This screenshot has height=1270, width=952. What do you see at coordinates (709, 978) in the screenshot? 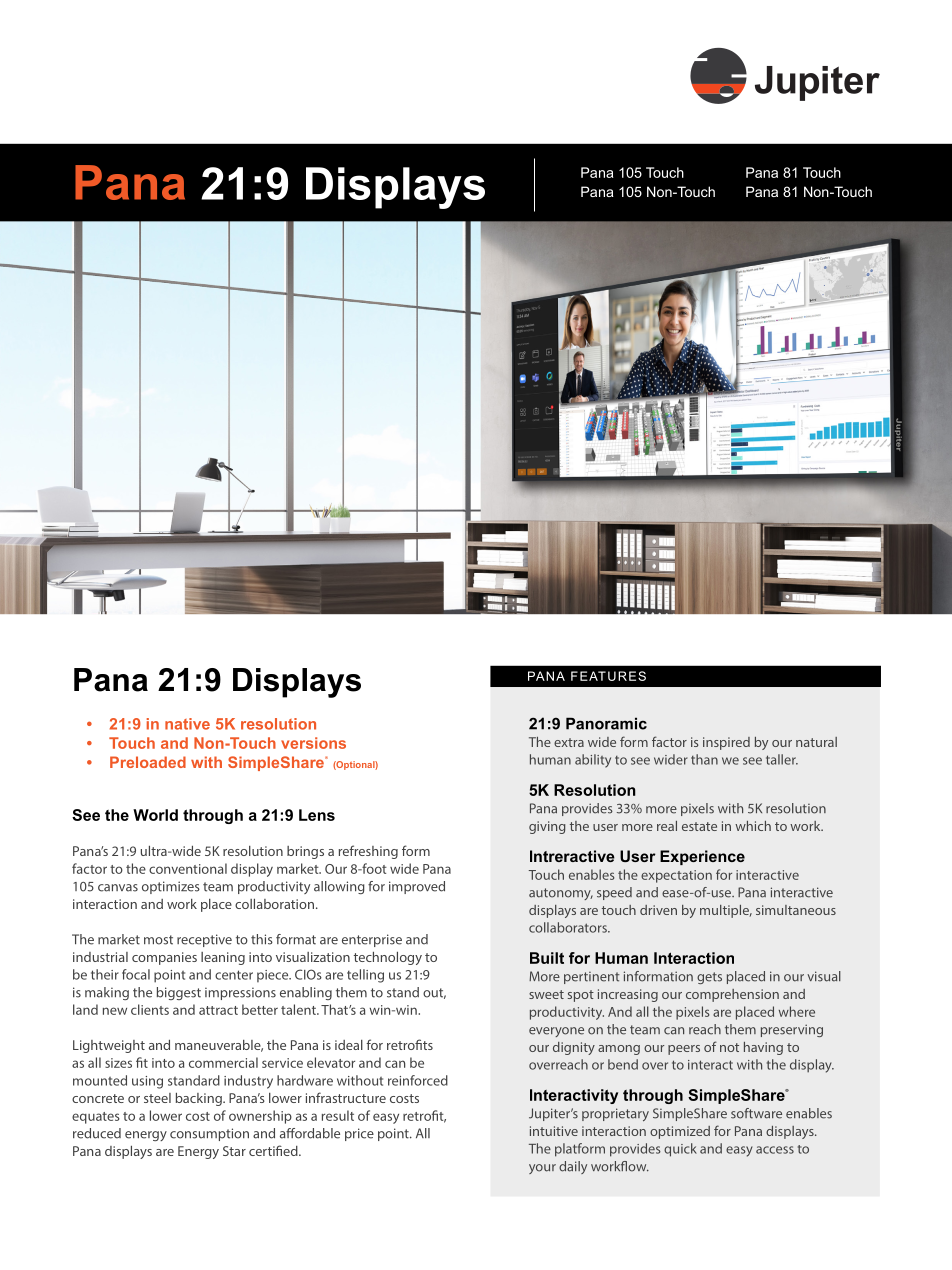
I see `gets` at bounding box center [709, 978].
